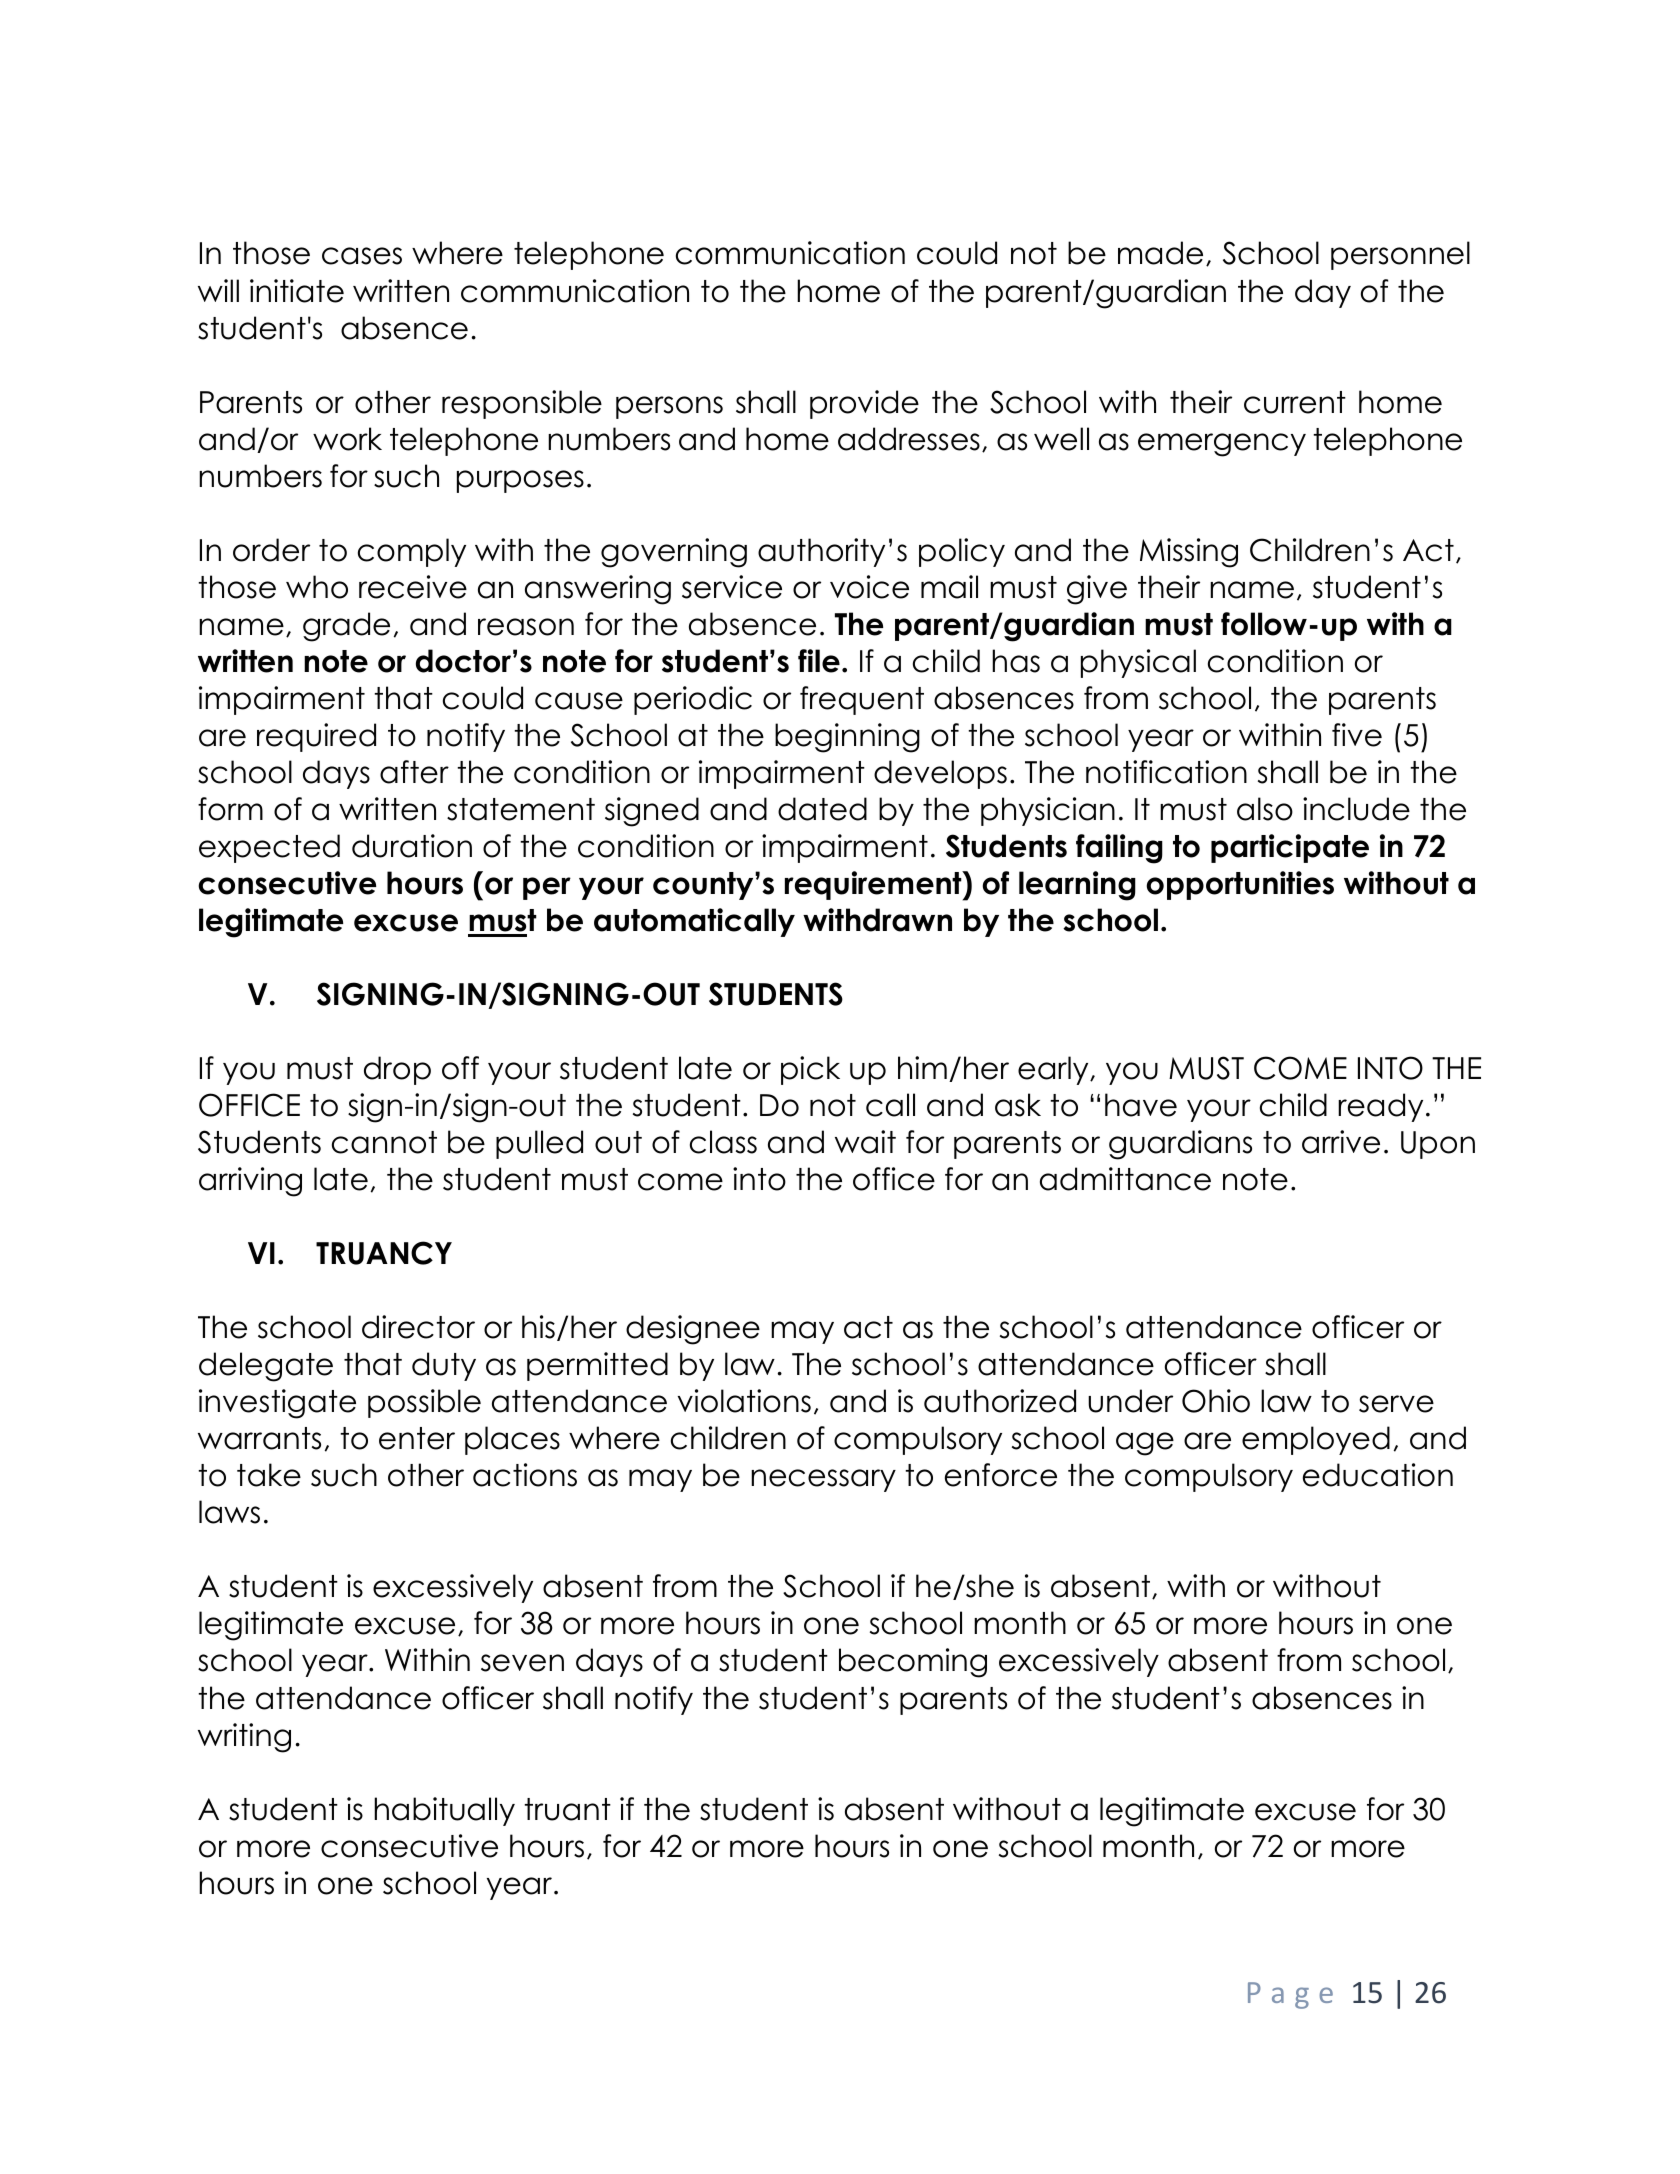 Image resolution: width=1680 pixels, height=2174 pixels. I want to click on grade, so click(346, 627).
